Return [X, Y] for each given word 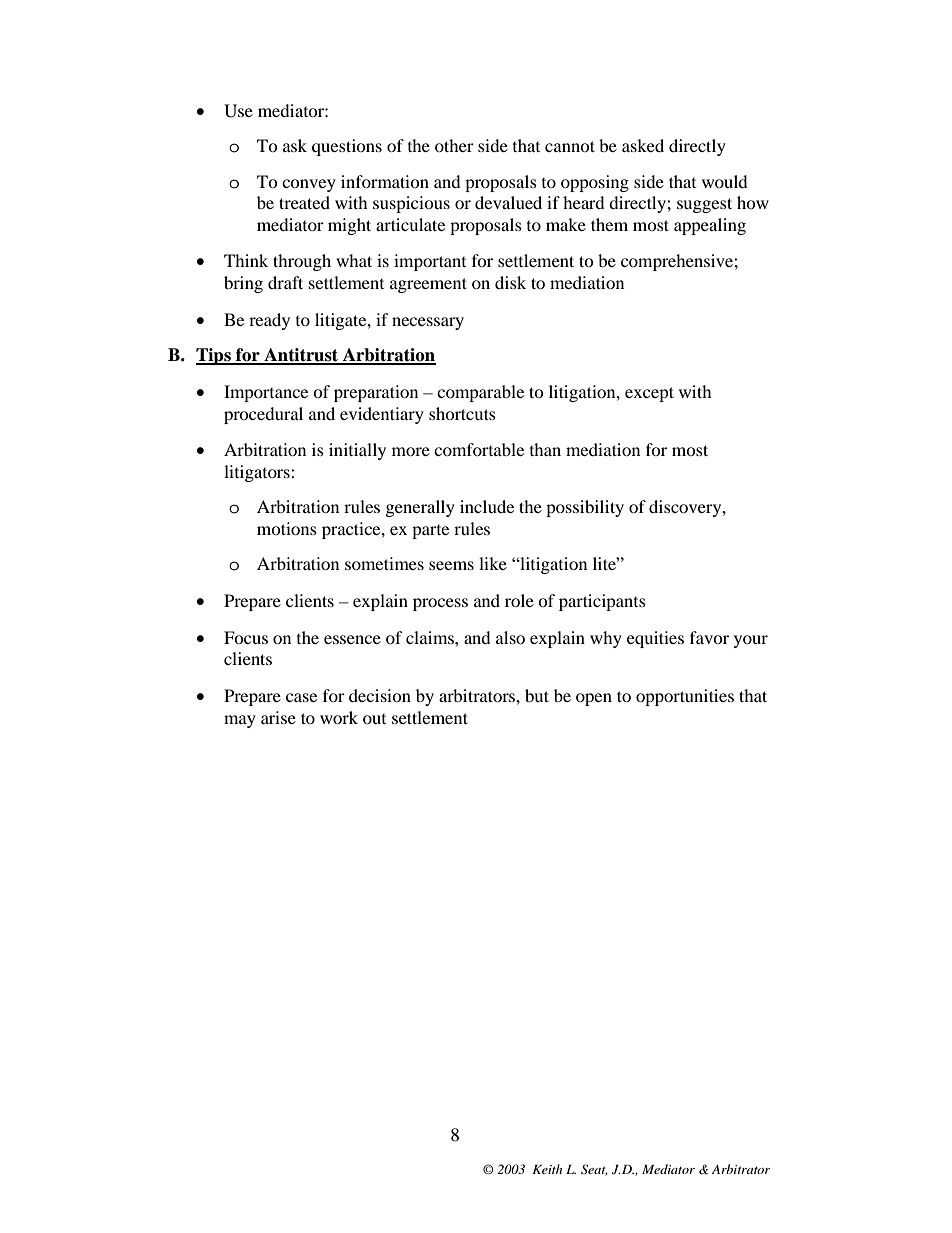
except [649, 394]
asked [643, 145]
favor [709, 637]
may [240, 721]
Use [238, 111]
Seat [594, 1170]
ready [269, 321]
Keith [547, 1169]
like [493, 563]
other [454, 145]
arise [278, 717]
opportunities [685, 697]
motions [287, 528]
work [339, 717]
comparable [480, 393]
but [537, 695]
